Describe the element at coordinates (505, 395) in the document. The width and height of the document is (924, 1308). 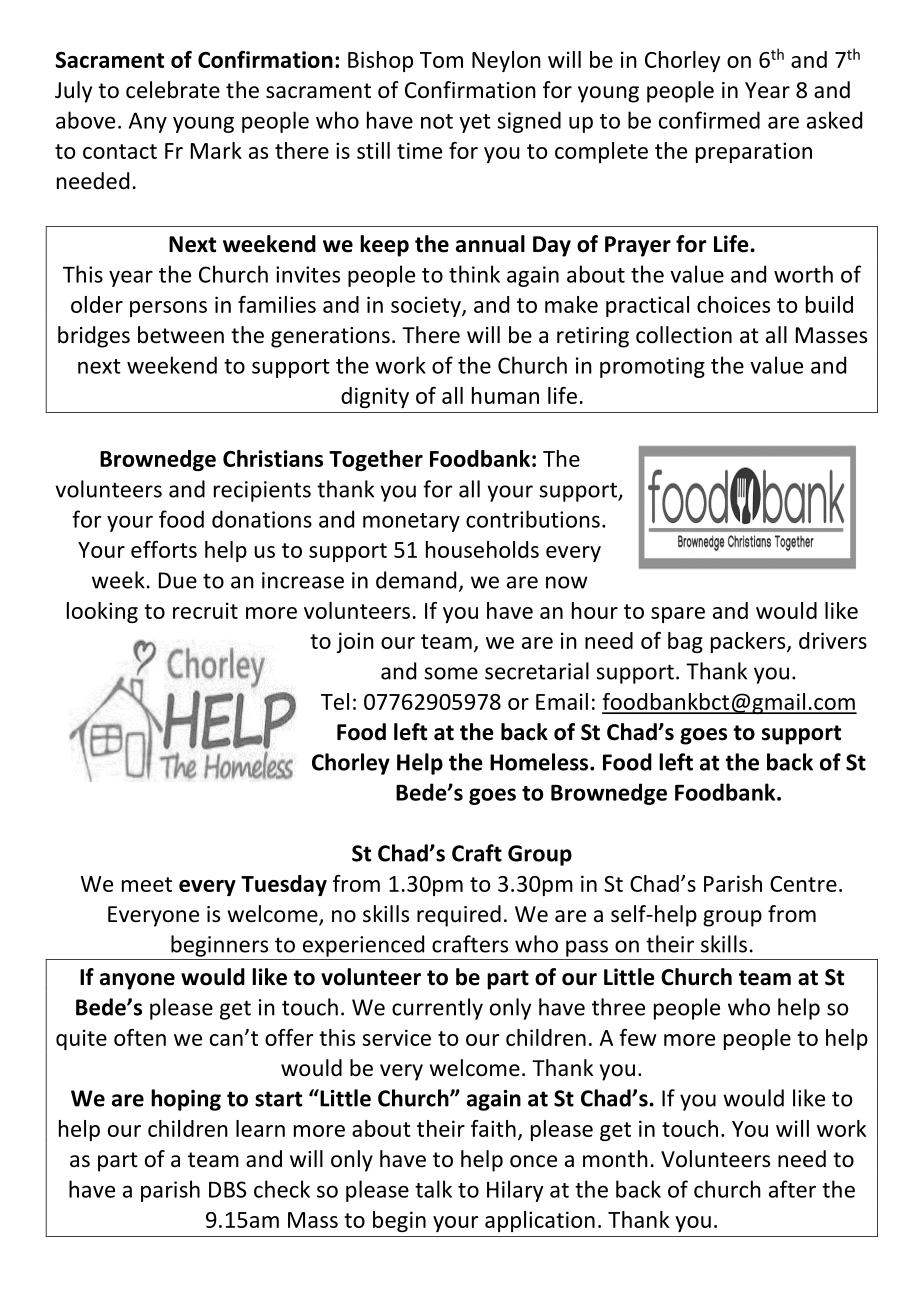
I see `human` at that location.
